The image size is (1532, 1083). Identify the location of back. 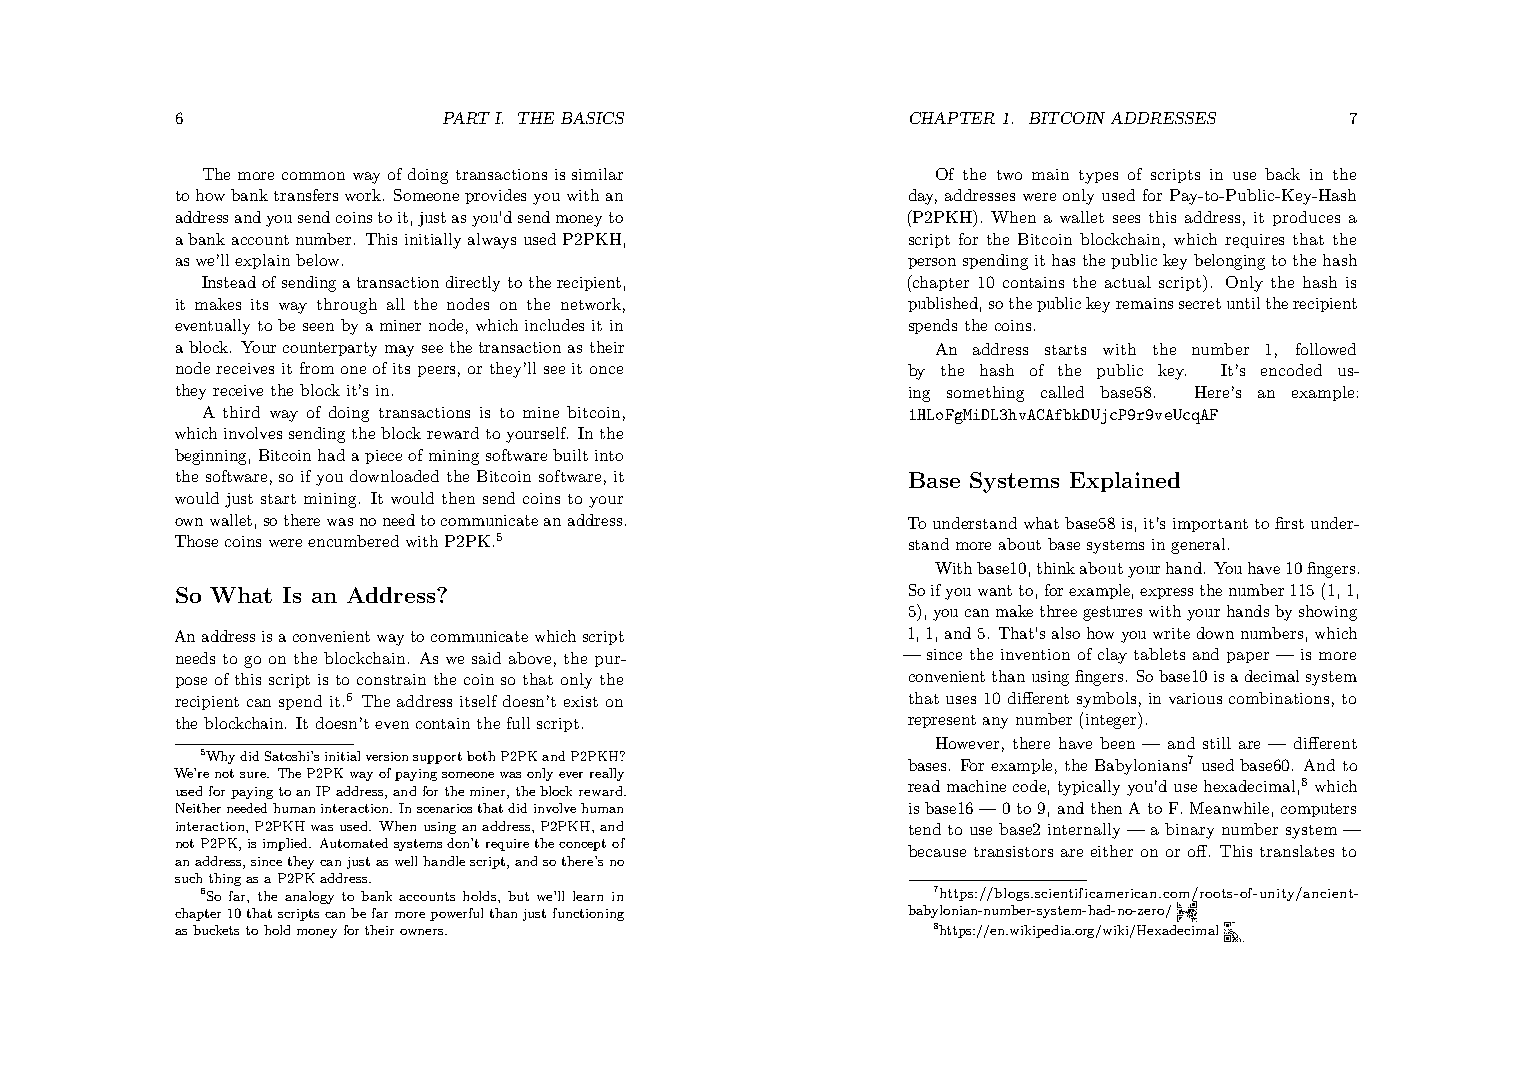
(1282, 174).
